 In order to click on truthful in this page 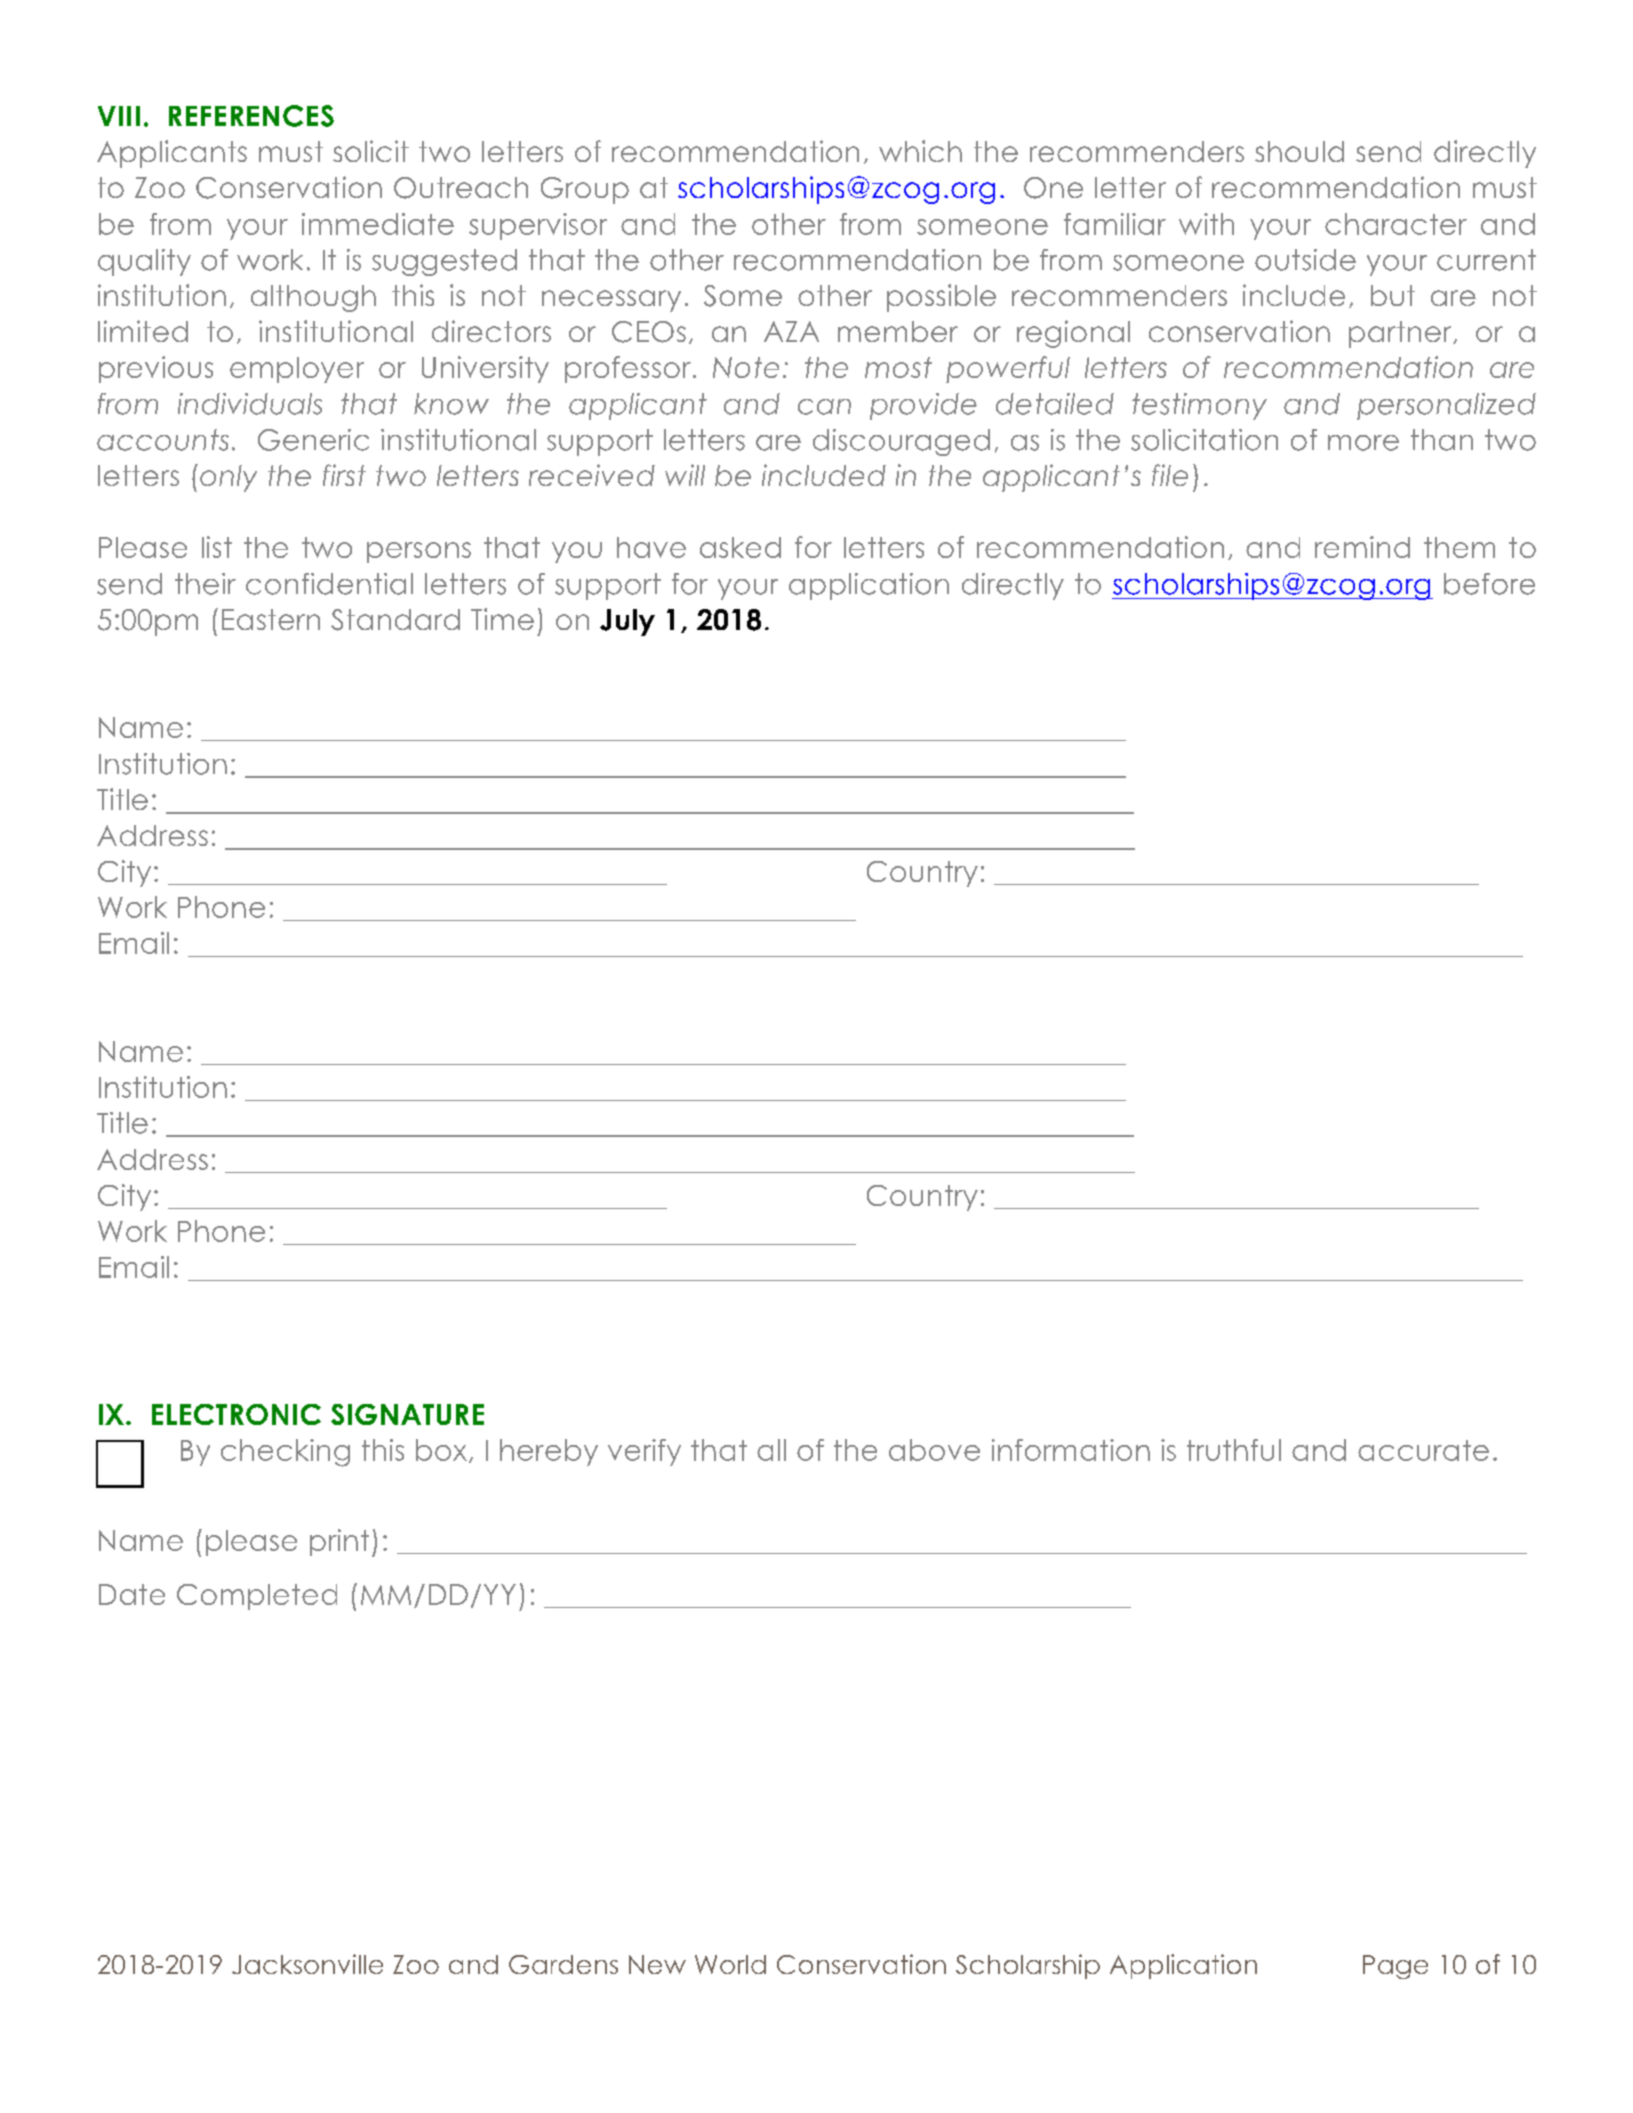, I will do `click(1234, 1450)`.
